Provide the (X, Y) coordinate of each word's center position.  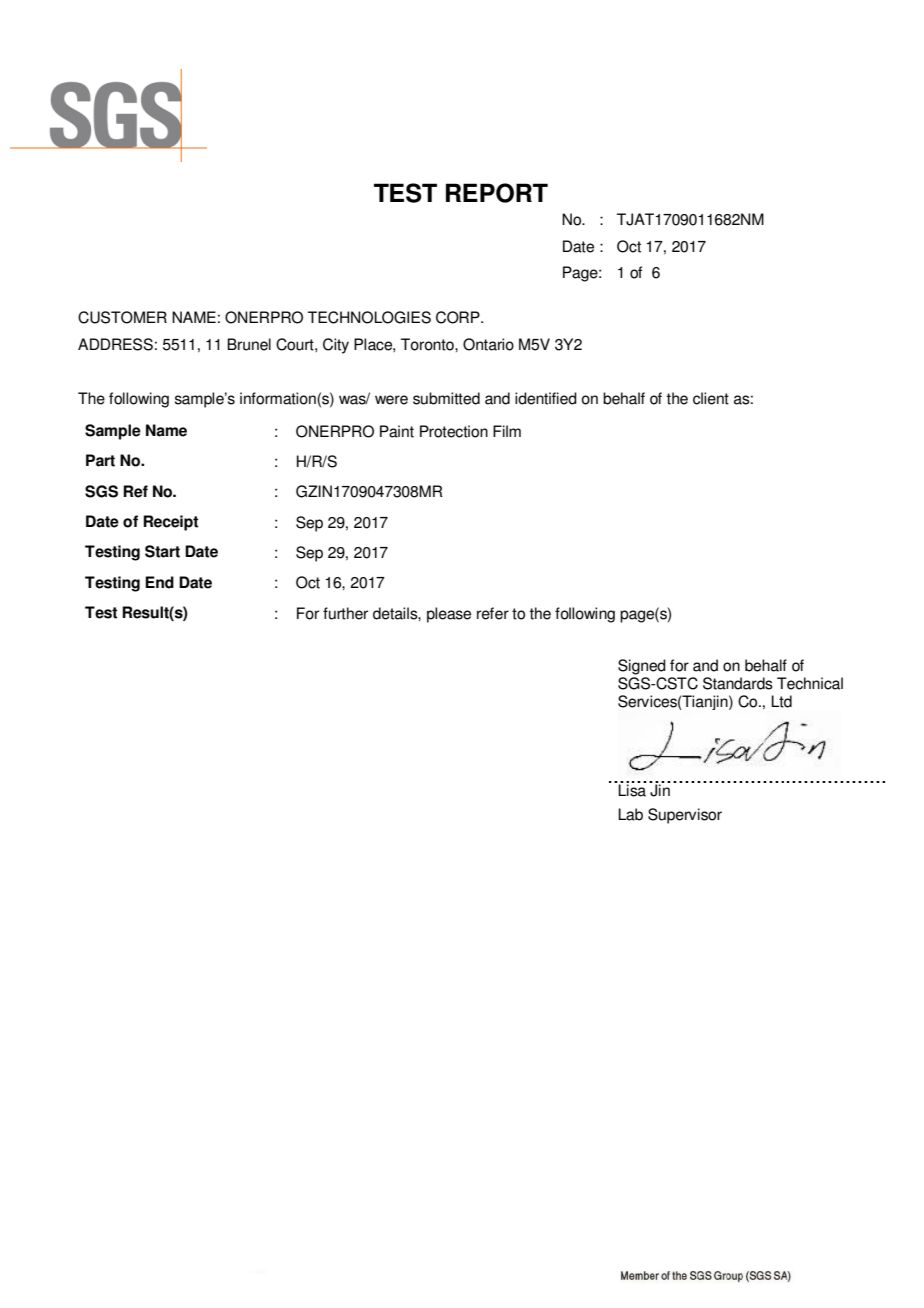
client (711, 398)
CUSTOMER (122, 317)
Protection (454, 431)
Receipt (170, 523)
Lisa (632, 789)
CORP (459, 317)
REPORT (497, 193)
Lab (630, 814)
